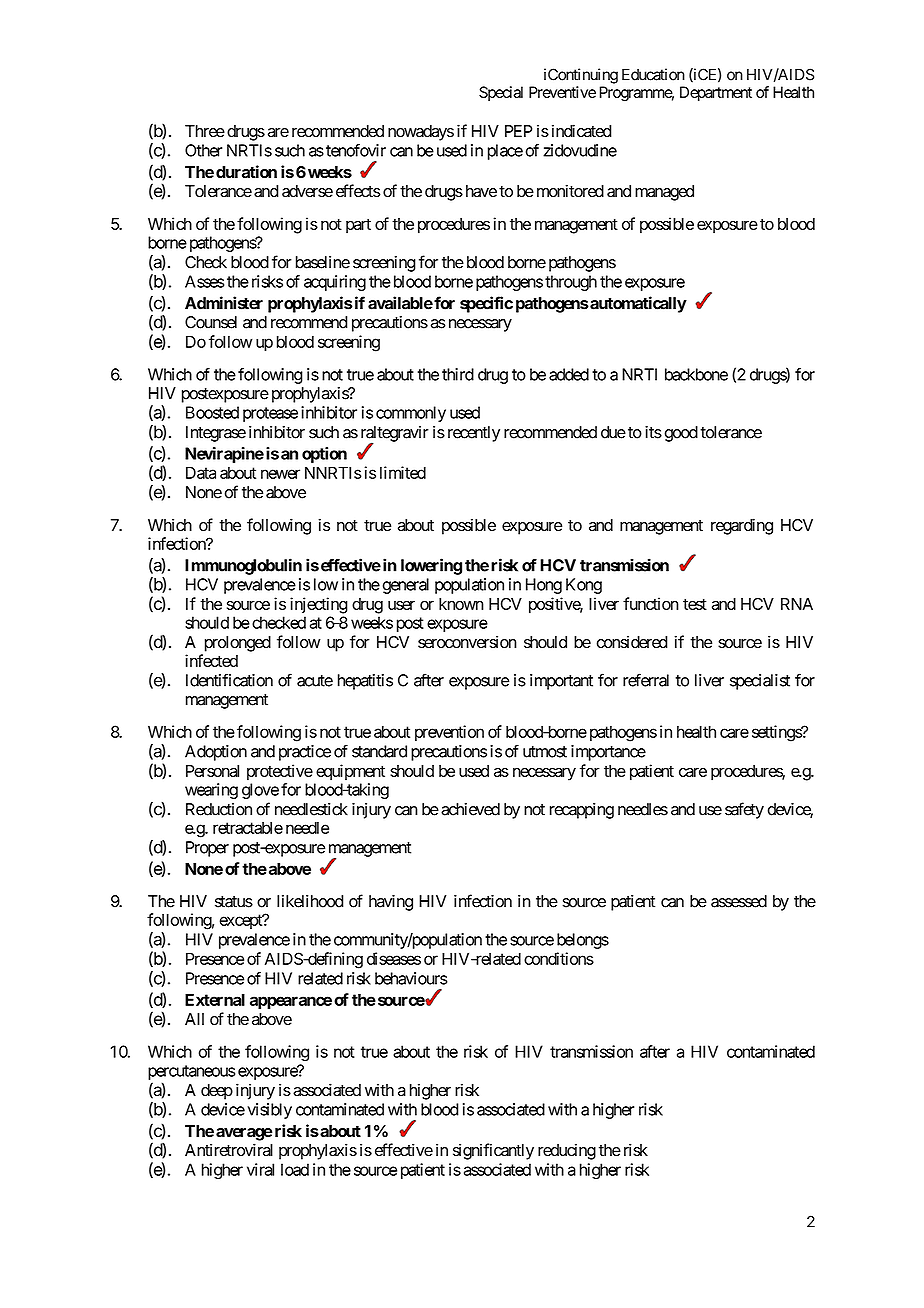 The width and height of the screenshot is (924, 1308). What do you see at coordinates (653, 74) in the screenshot?
I see `Education` at bounding box center [653, 74].
